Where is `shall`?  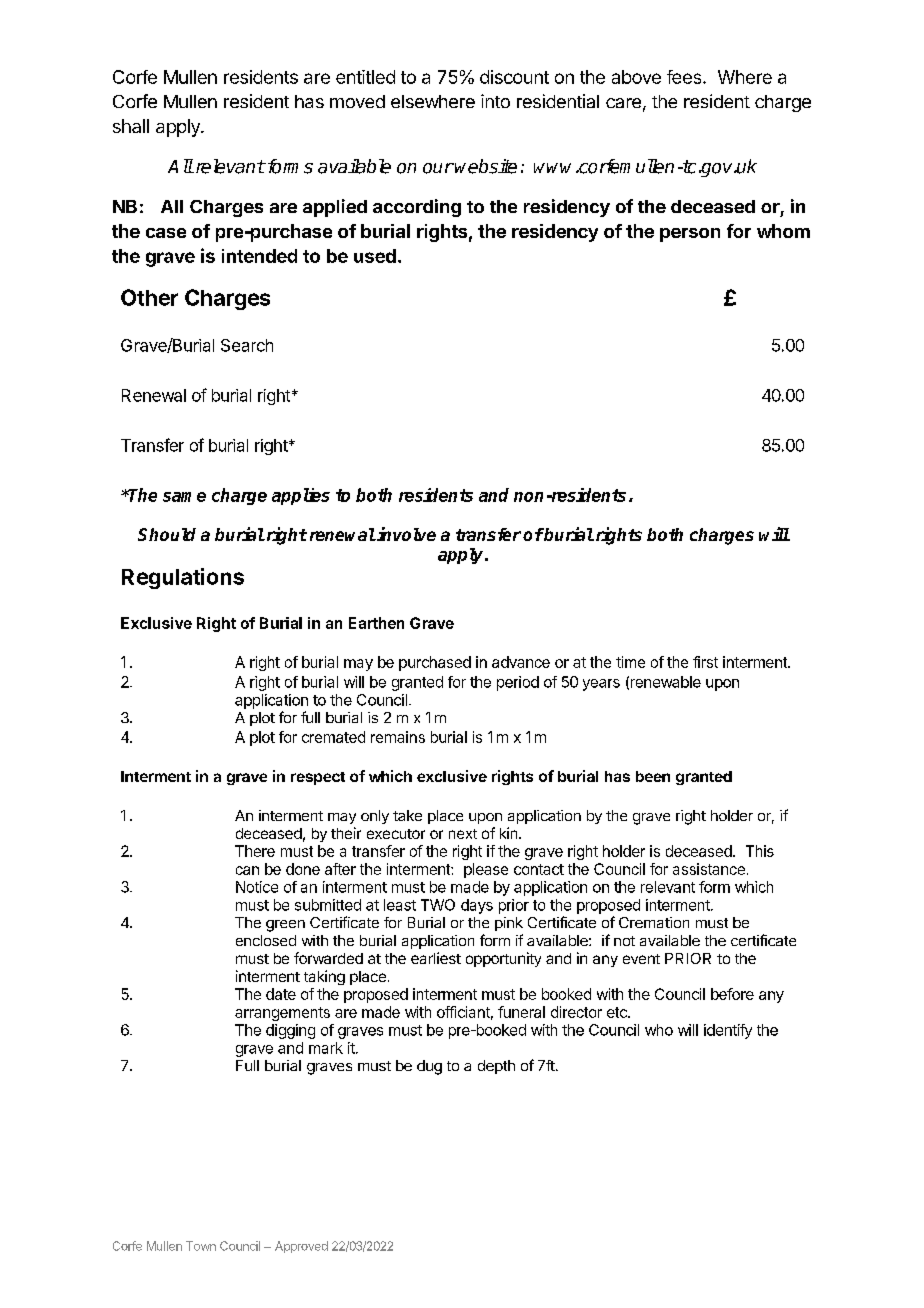 shall is located at coordinates (131, 126).
